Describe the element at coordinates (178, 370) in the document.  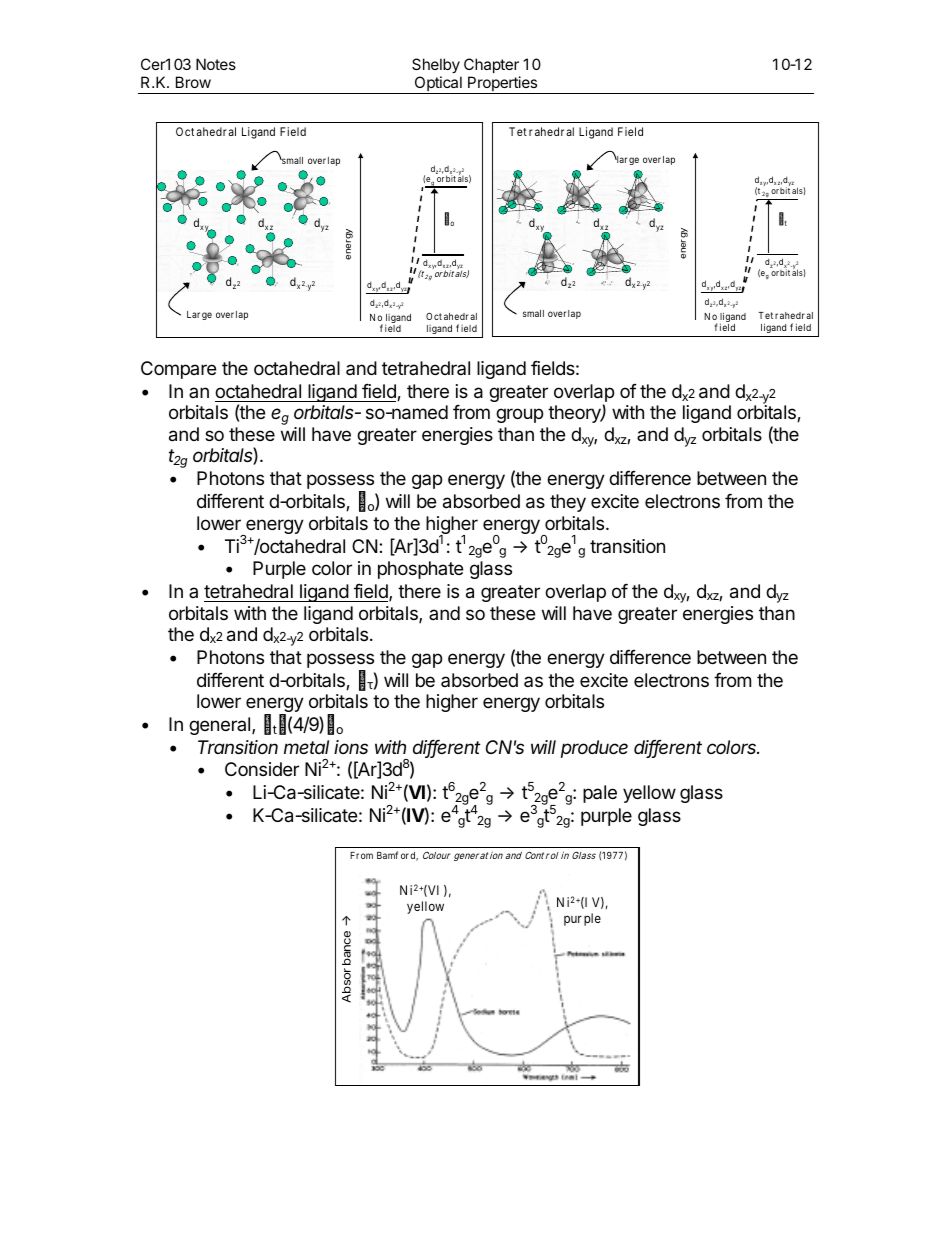
I see `Compare` at that location.
